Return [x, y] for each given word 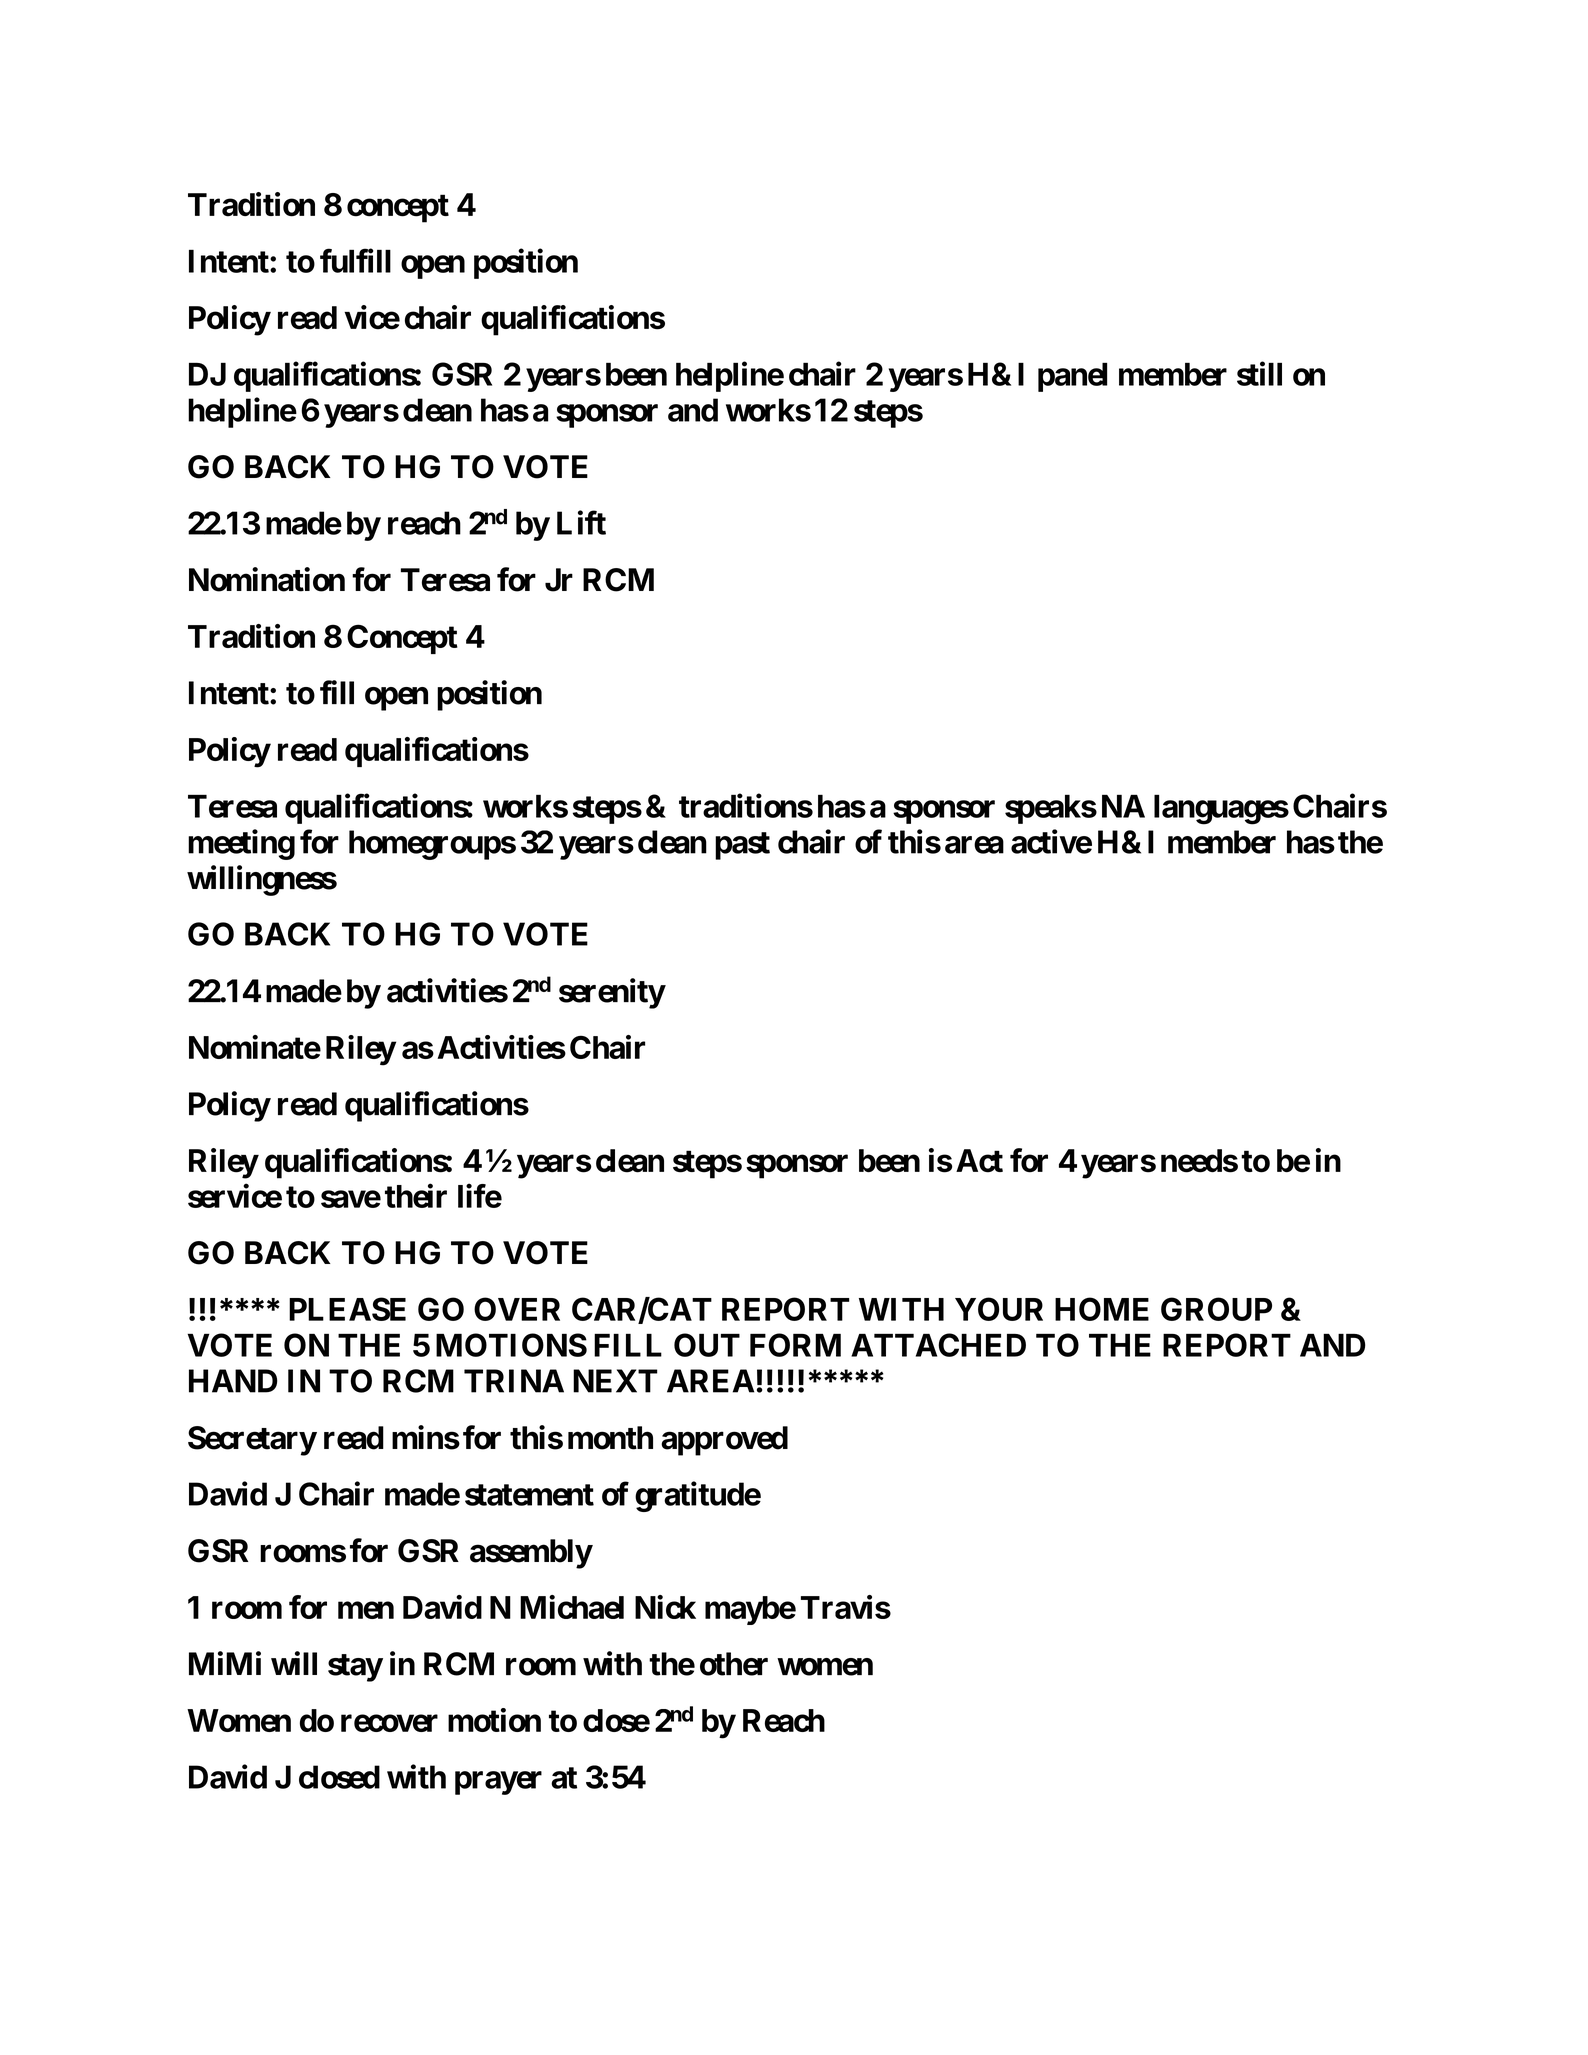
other [734, 1664]
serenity [612, 993]
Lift [581, 522]
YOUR [999, 1309]
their [416, 1196]
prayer [498, 1783]
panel [1072, 377]
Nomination [267, 579]
